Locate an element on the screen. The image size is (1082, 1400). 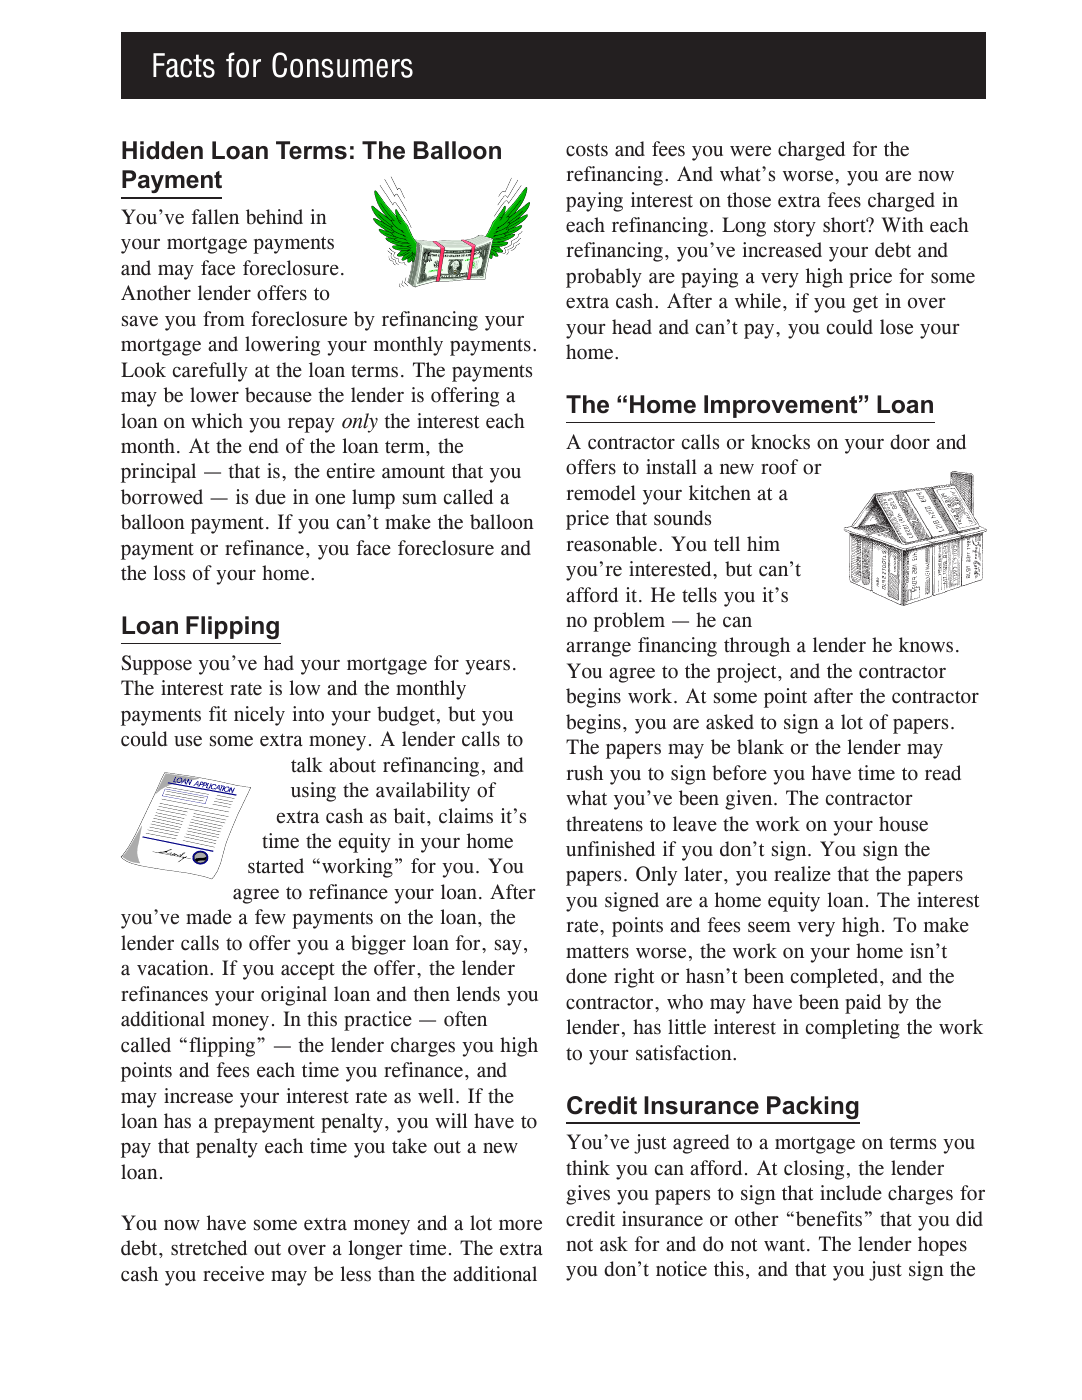
costs is located at coordinates (587, 150).
